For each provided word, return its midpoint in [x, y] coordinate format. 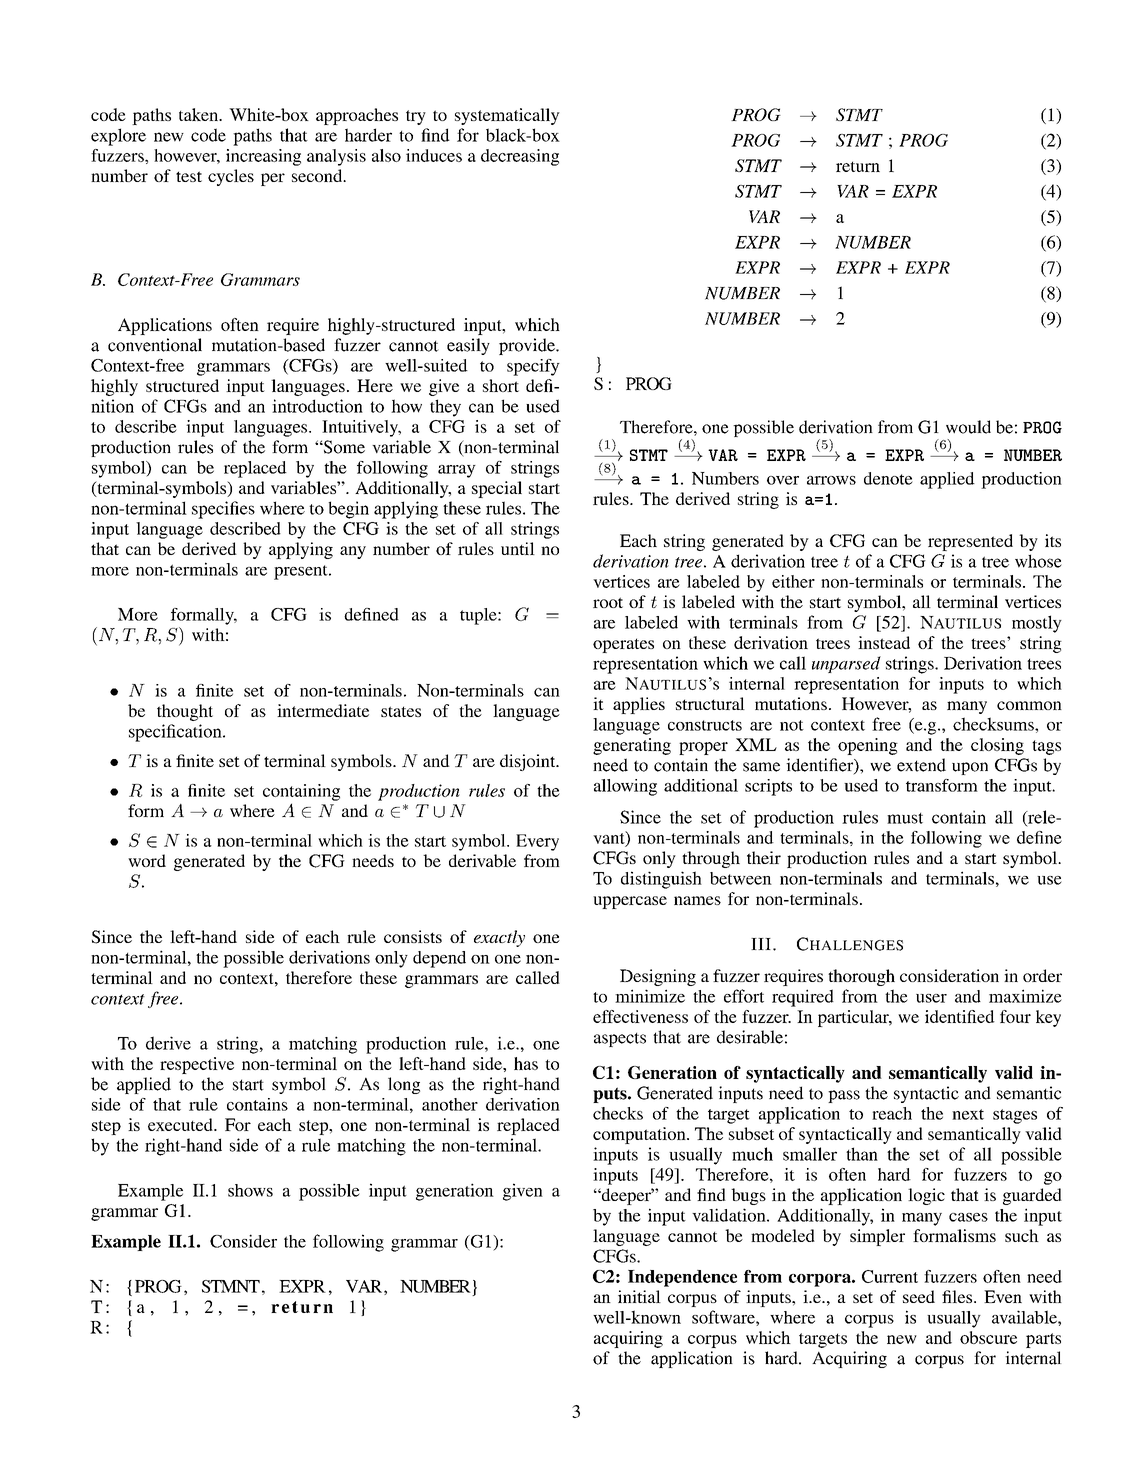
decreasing [520, 157]
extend [921, 765]
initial [639, 1296]
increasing [263, 157]
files [958, 1296]
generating [632, 746]
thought [185, 712]
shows [250, 1190]
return [858, 166]
